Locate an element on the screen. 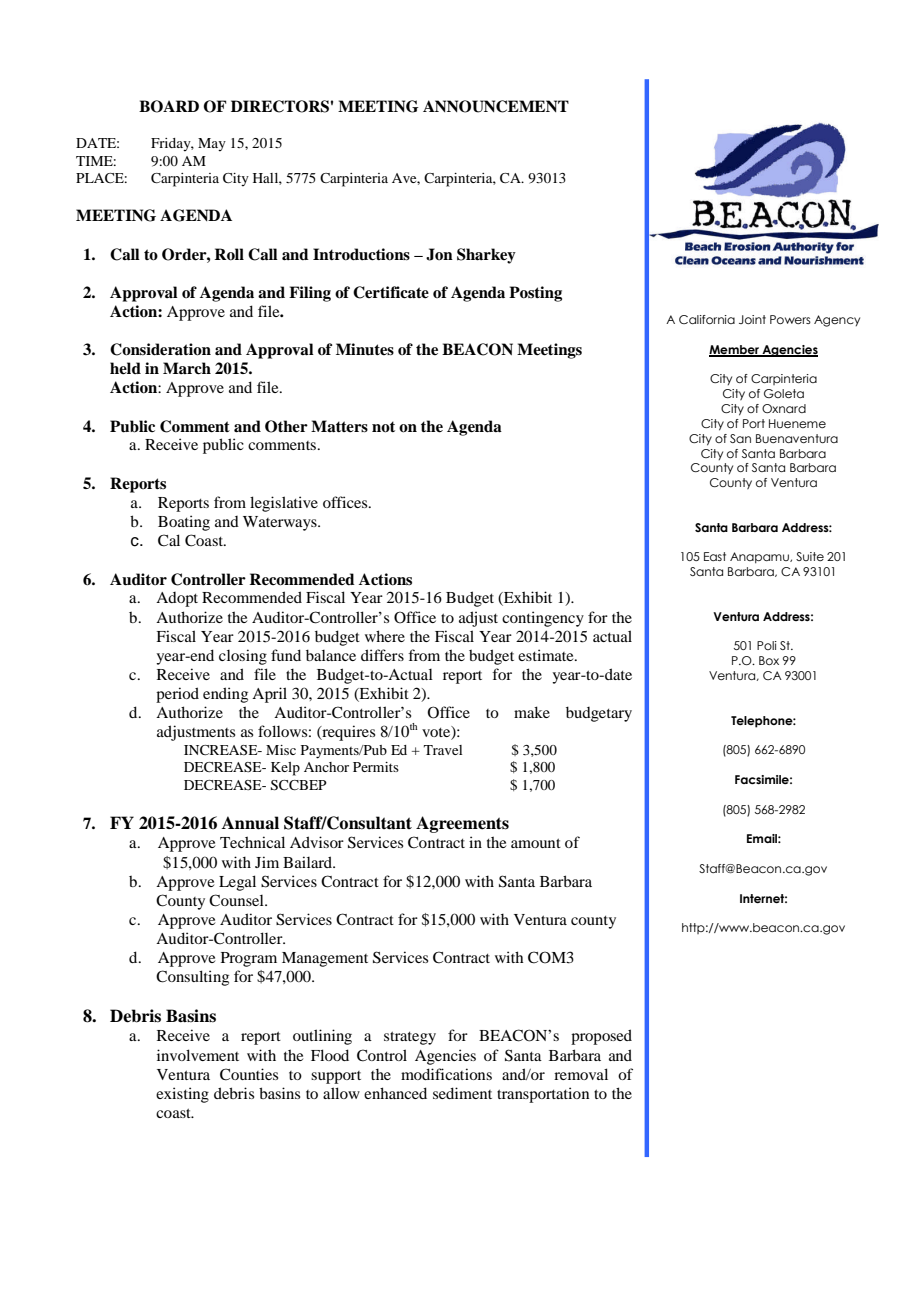  March is located at coordinates (187, 368).
